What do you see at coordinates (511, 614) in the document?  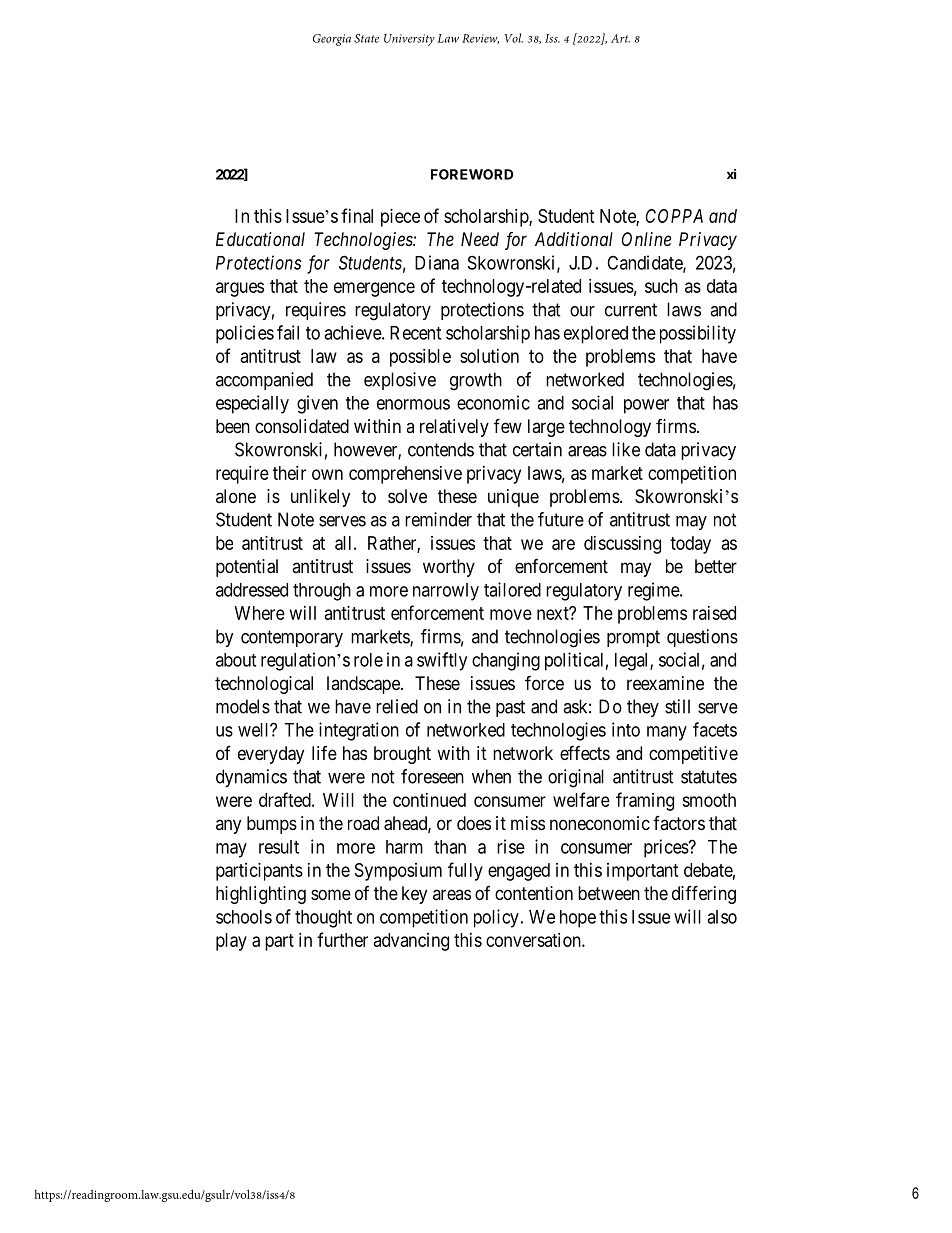 I see `move` at bounding box center [511, 614].
